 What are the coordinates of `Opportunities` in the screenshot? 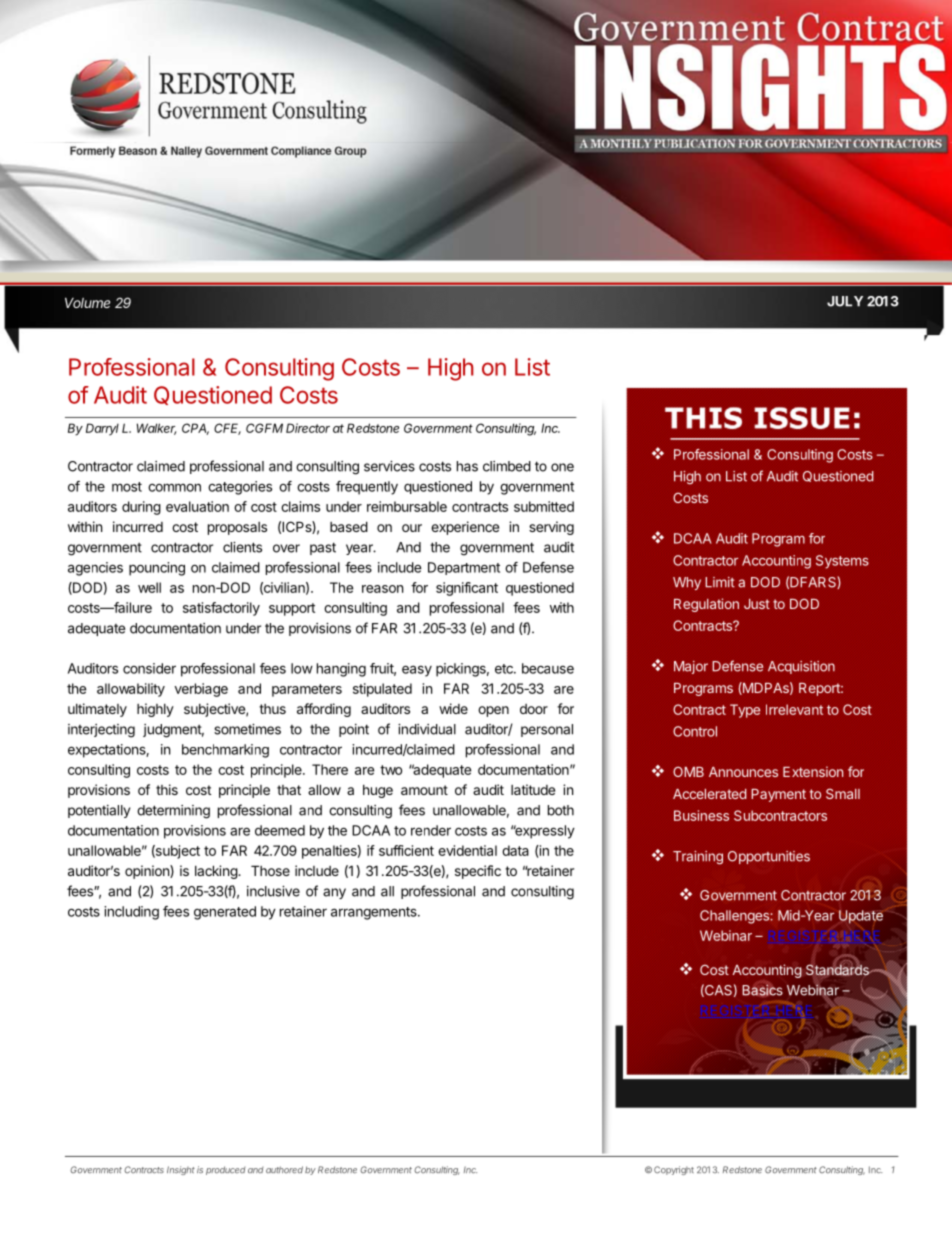 It's located at (769, 857).
